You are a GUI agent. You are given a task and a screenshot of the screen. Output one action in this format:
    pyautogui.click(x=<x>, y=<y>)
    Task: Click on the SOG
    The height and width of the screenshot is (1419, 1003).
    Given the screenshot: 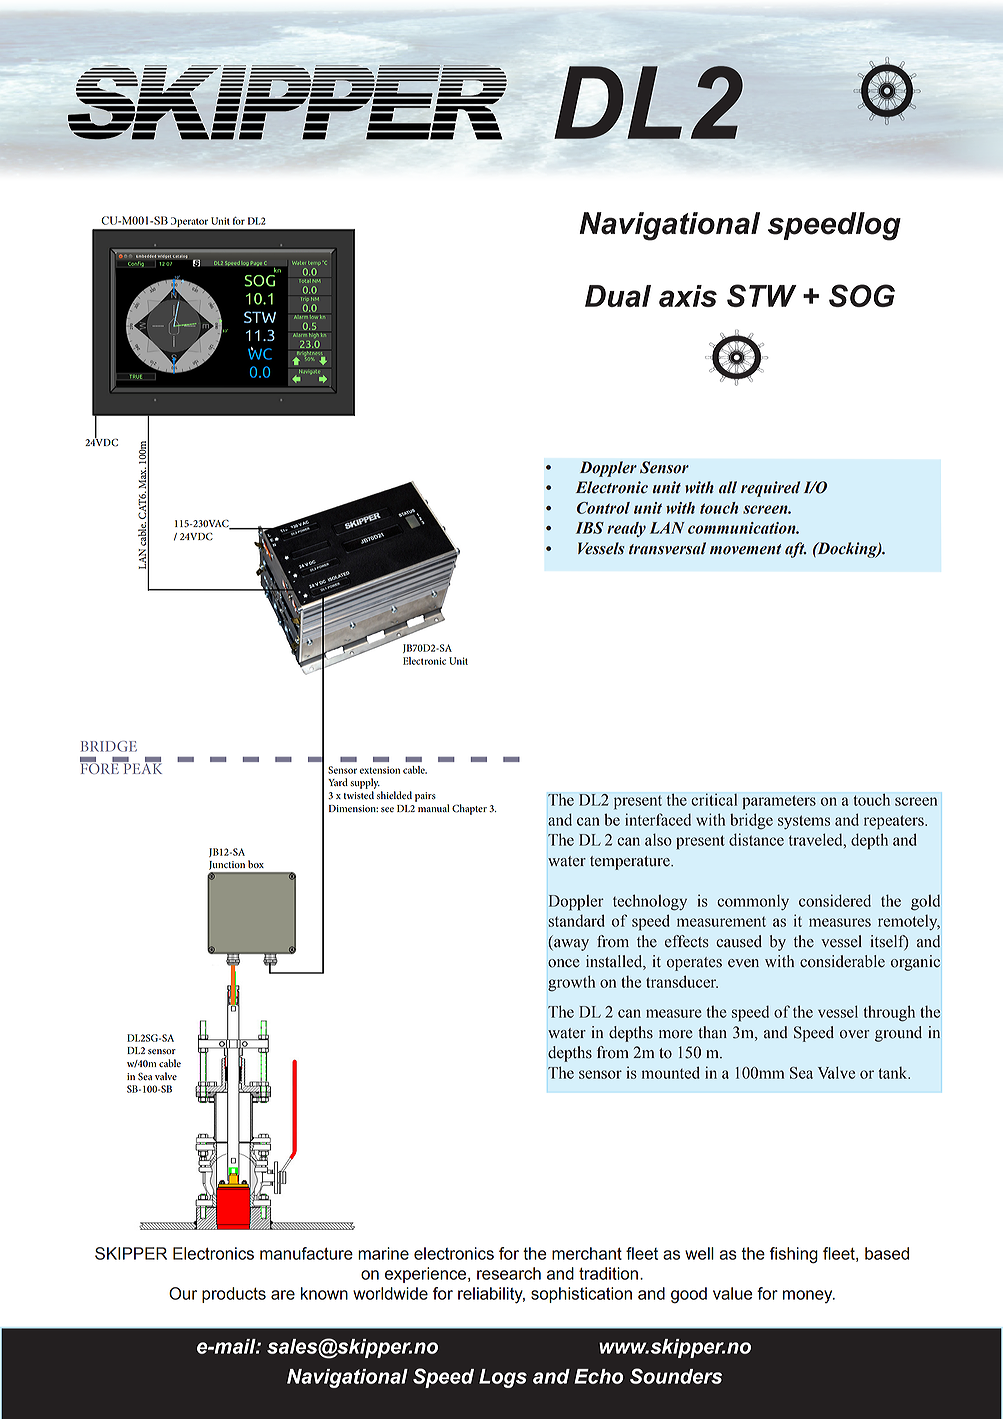 What is the action you would take?
    pyautogui.click(x=862, y=295)
